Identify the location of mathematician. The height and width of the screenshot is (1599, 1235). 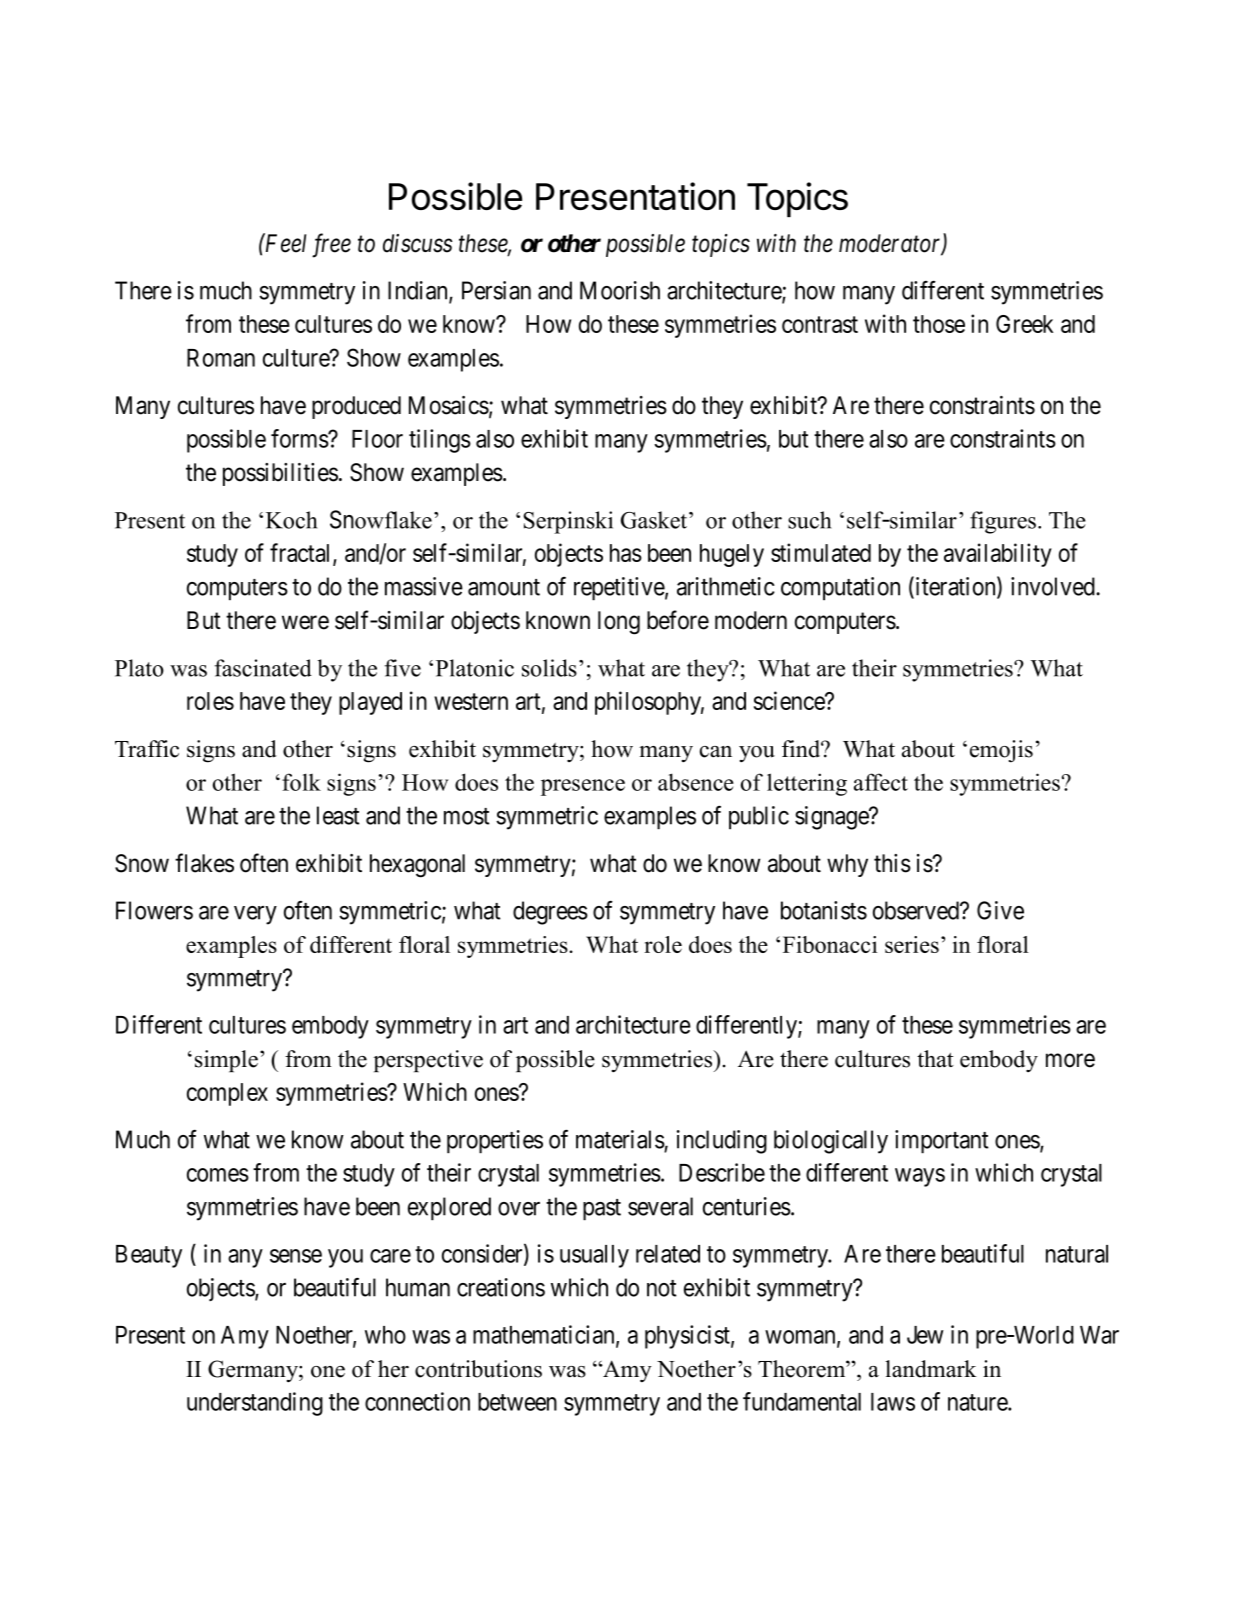
(545, 1335).
